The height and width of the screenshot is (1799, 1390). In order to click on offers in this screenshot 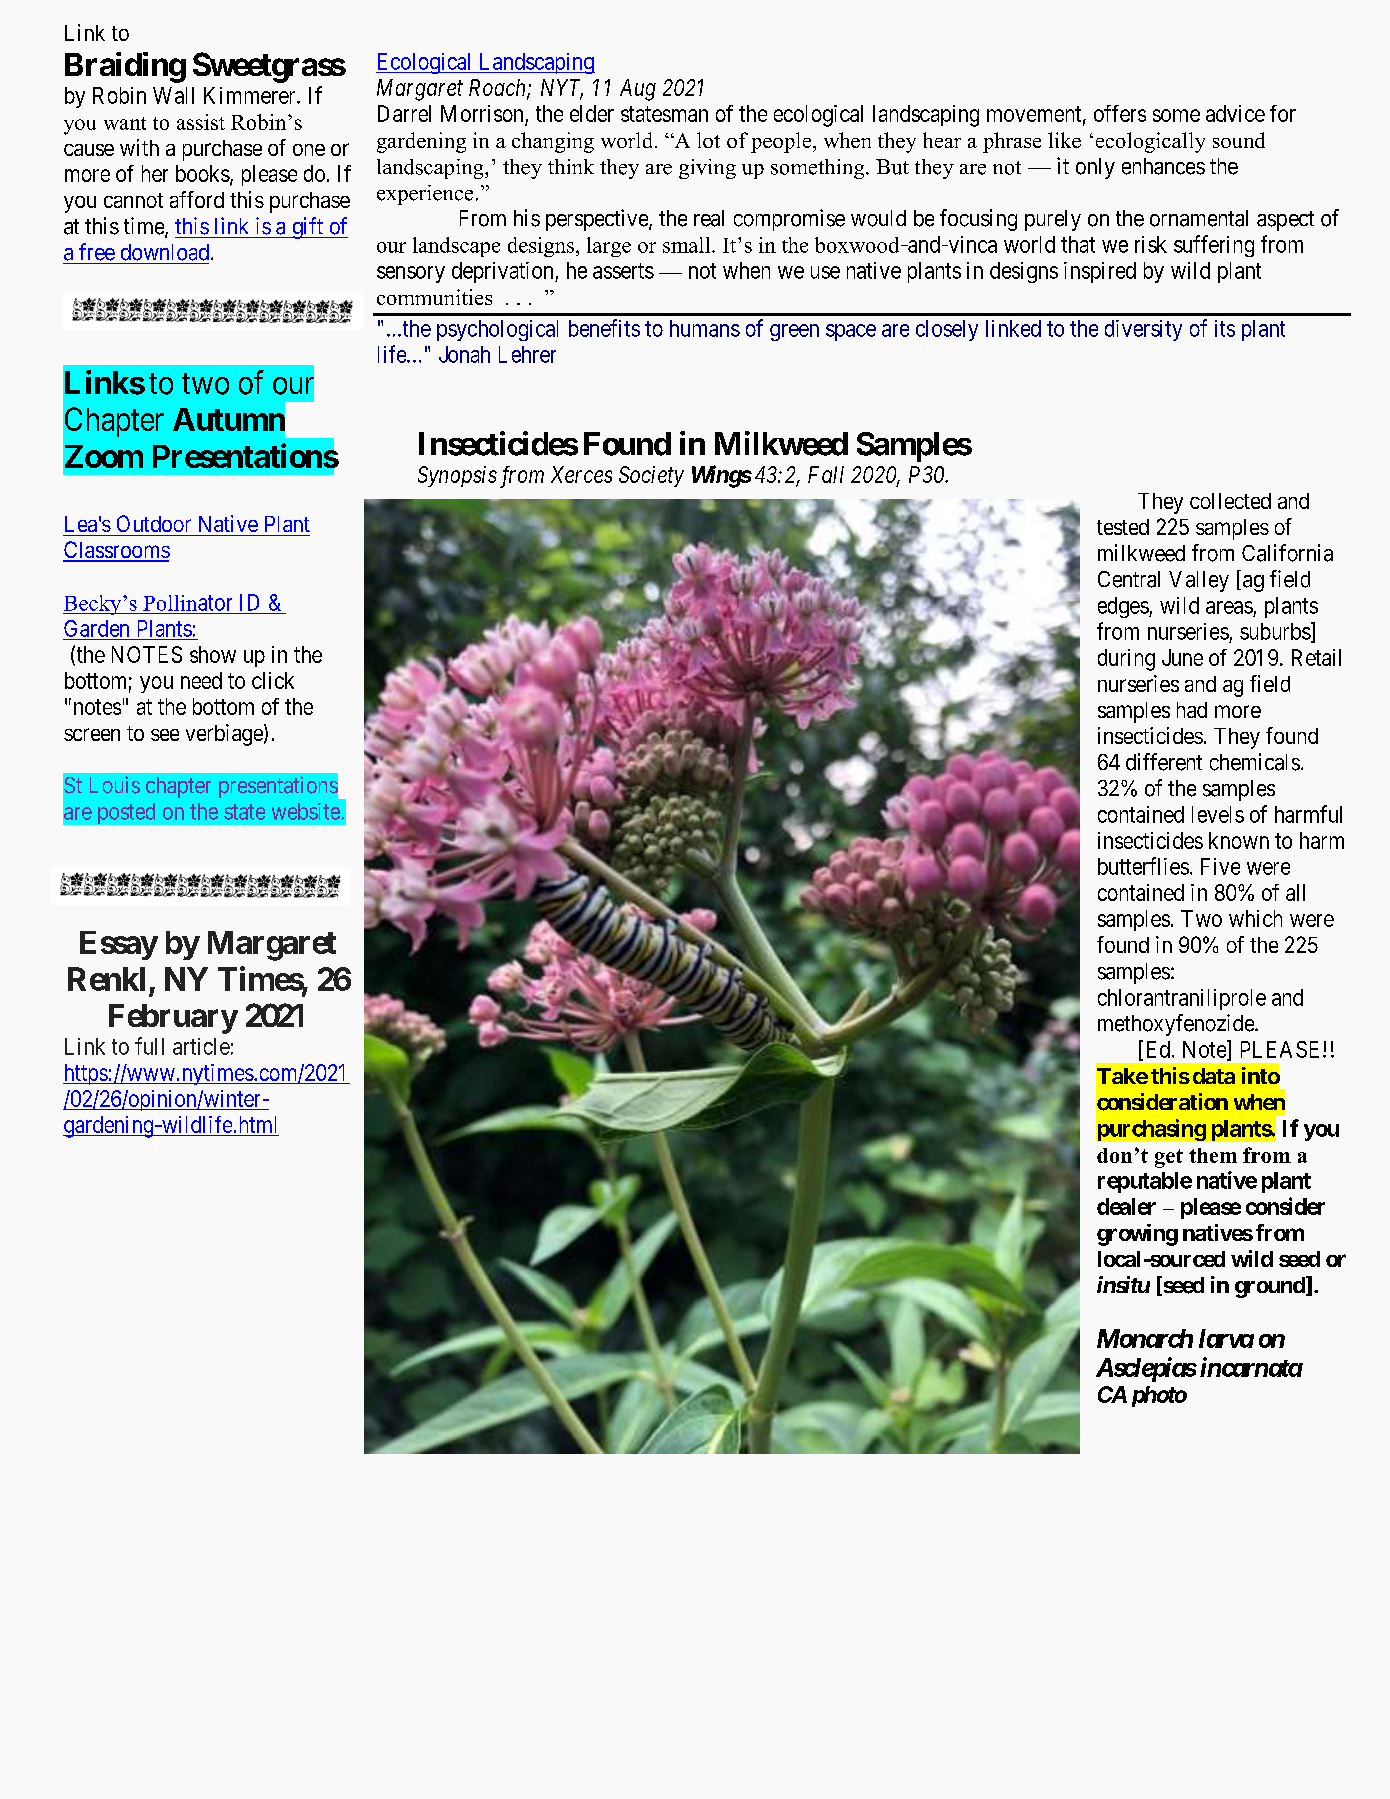, I will do `click(1120, 113)`.
